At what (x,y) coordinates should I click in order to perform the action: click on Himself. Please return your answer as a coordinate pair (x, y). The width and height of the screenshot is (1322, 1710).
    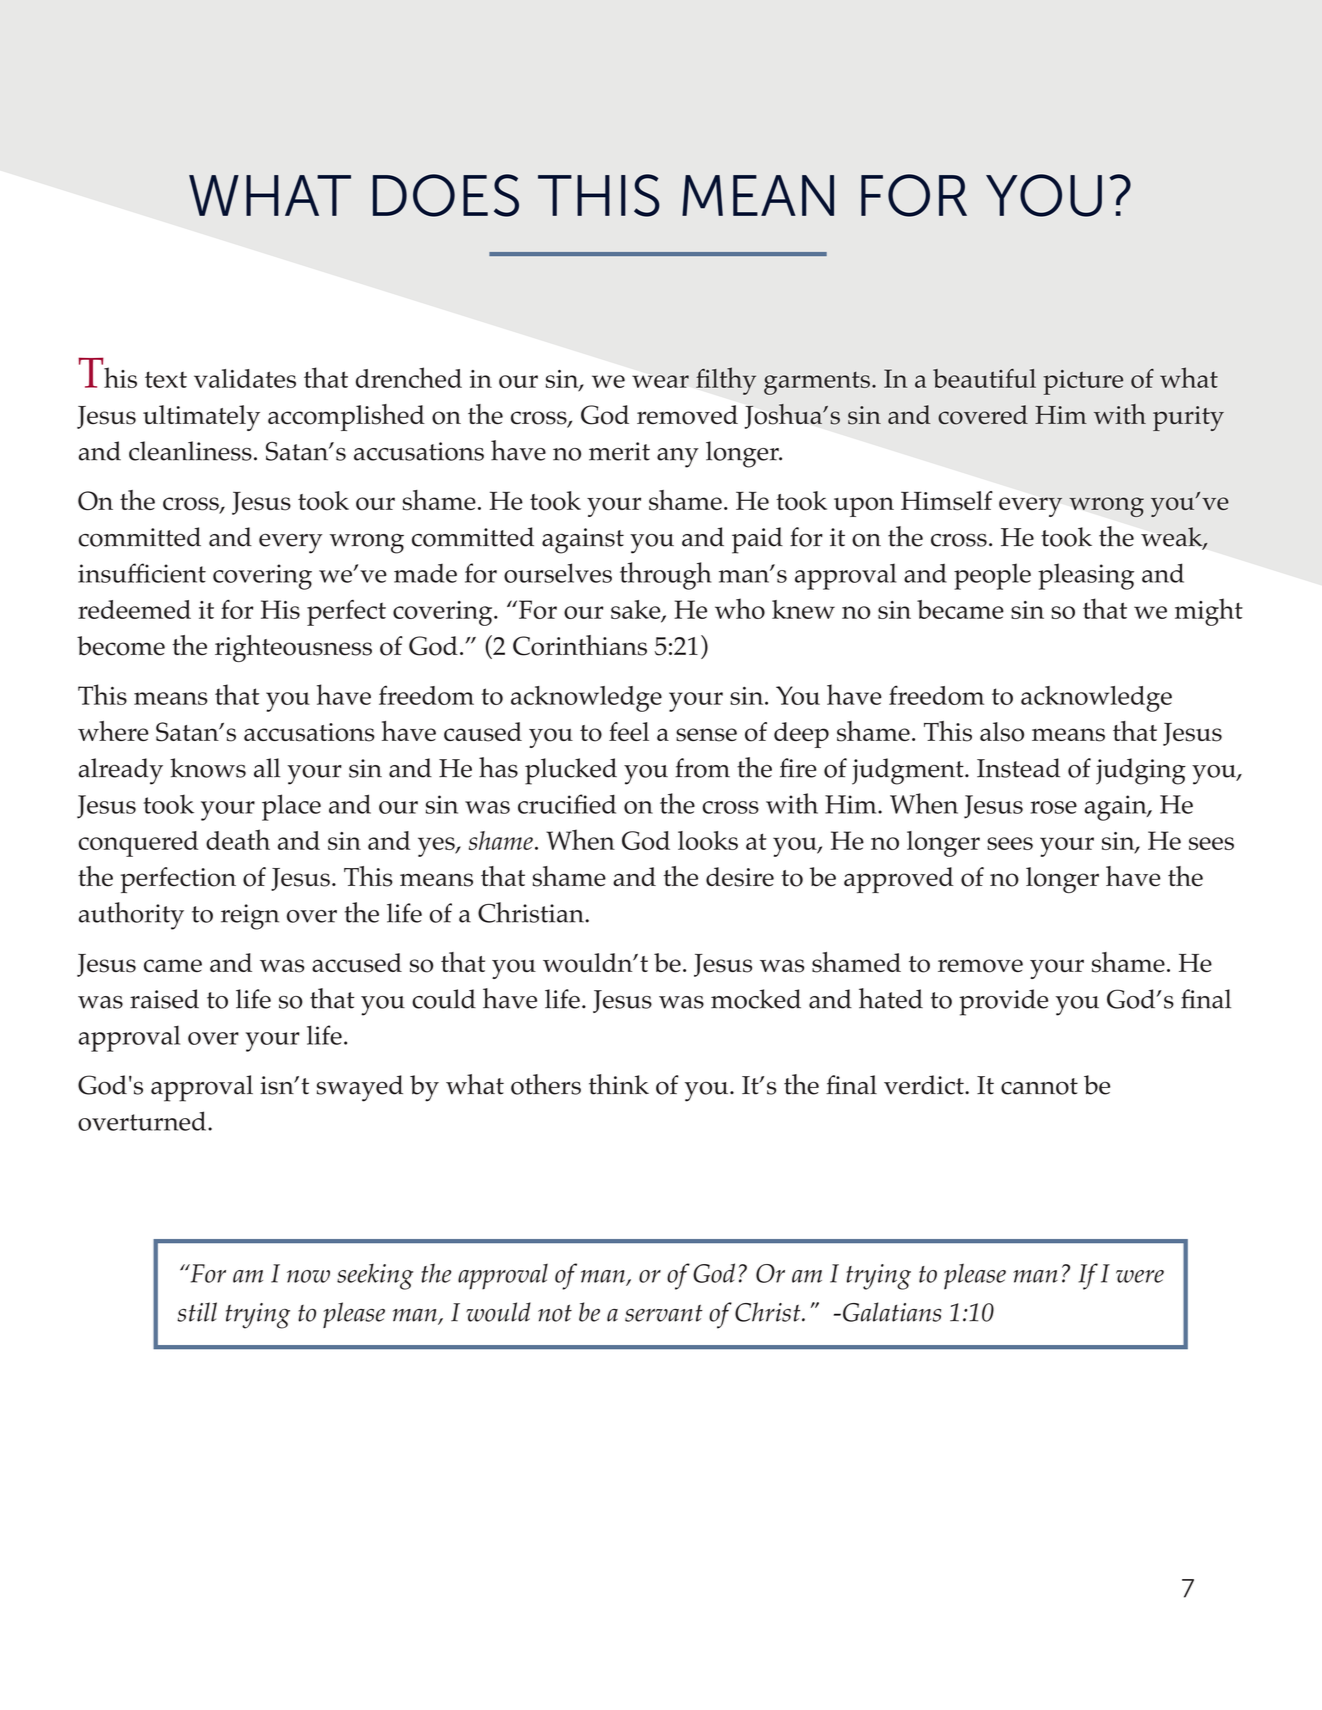
    Looking at the image, I should click on (947, 501).
